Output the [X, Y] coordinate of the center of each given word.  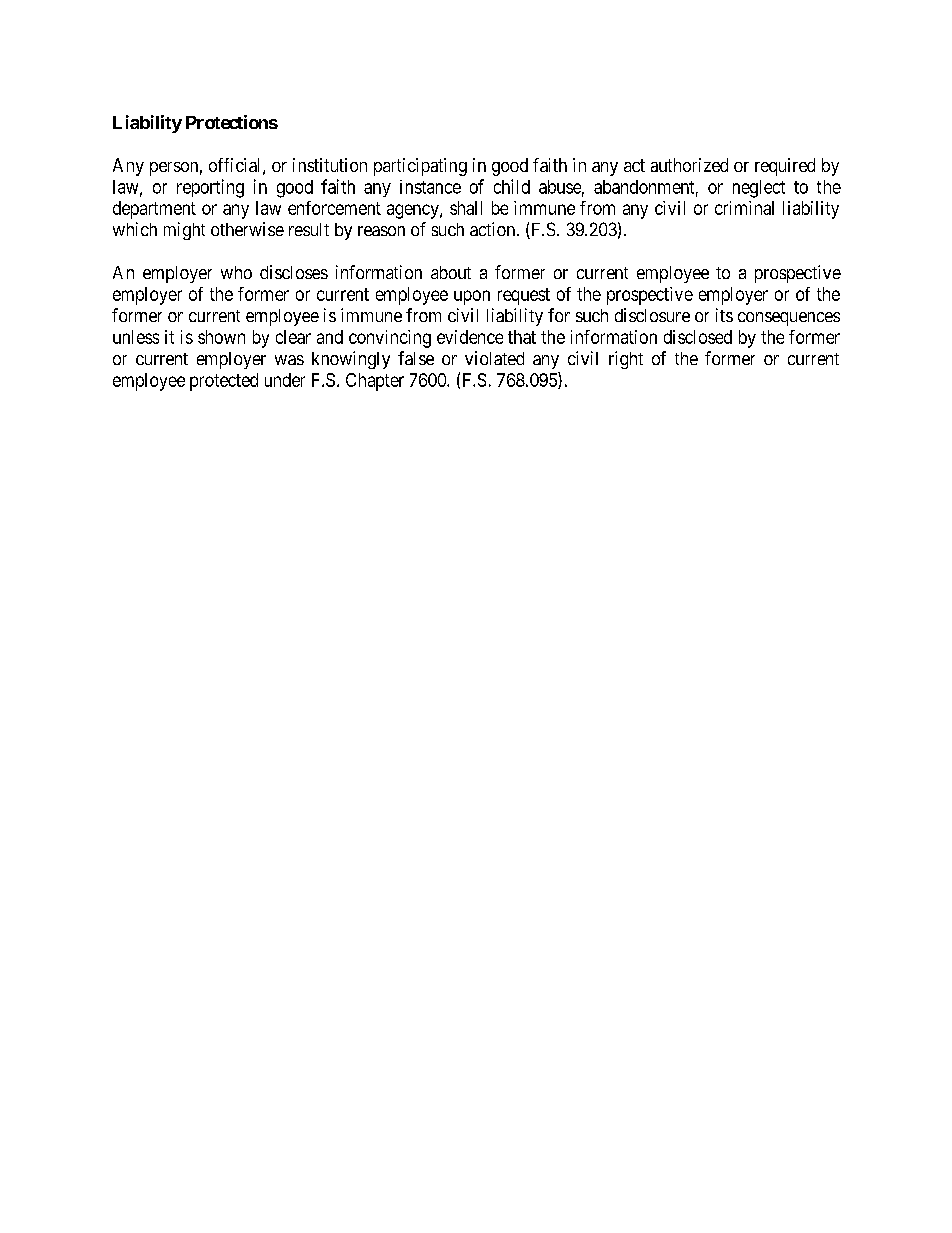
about [451, 272]
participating [420, 167]
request [524, 296]
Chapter [375, 382]
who [236, 272]
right [626, 360]
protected [224, 382]
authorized [689, 165]
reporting [210, 188]
